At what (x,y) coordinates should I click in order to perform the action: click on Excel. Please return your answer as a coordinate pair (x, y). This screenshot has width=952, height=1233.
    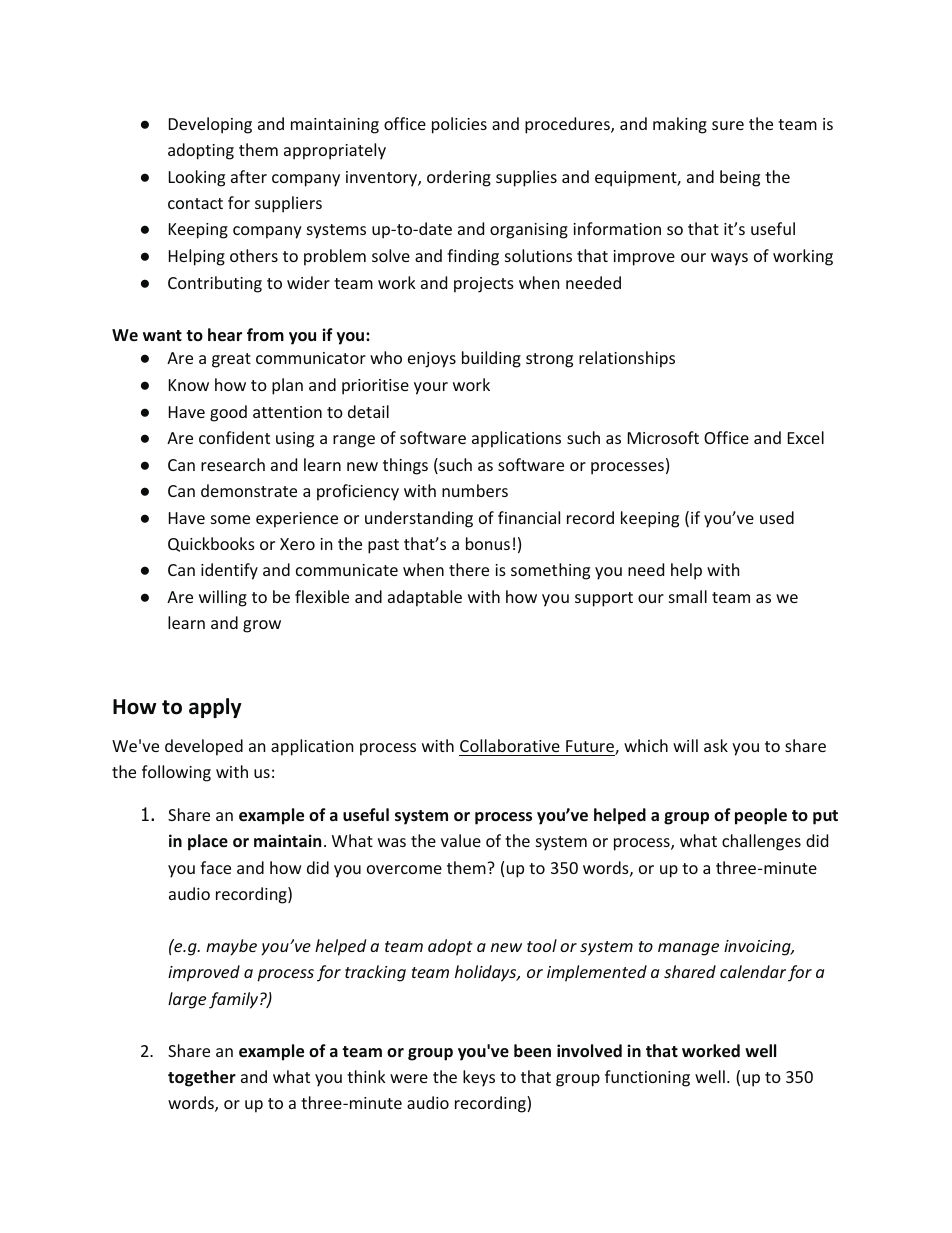
    Looking at the image, I should click on (806, 437).
